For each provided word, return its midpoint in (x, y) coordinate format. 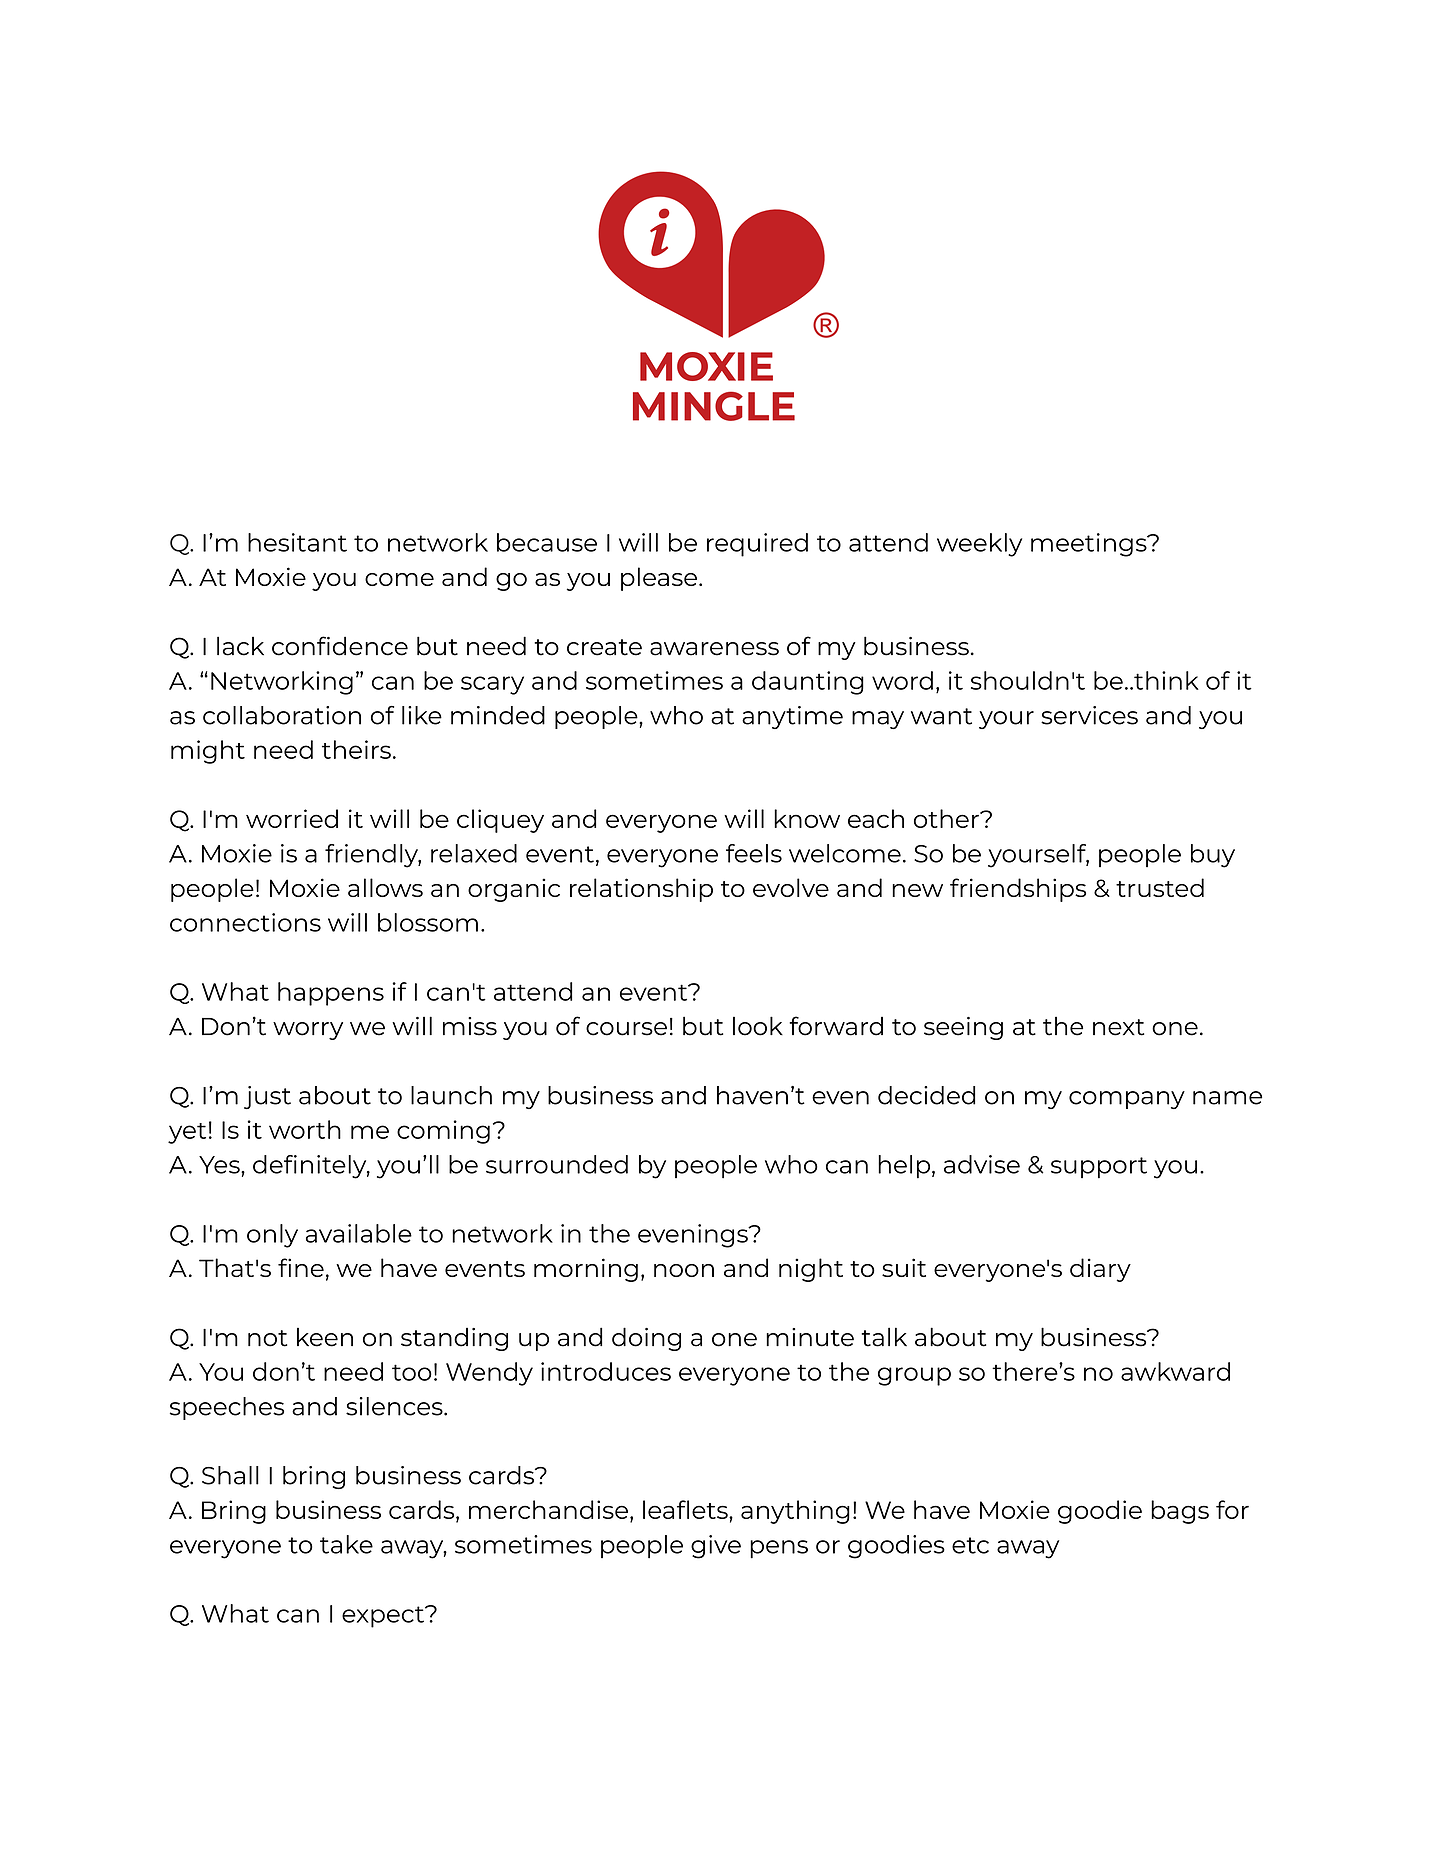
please (659, 579)
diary (1100, 1270)
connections (245, 922)
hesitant (297, 542)
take (346, 1544)
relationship (641, 890)
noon (684, 1270)
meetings (1090, 545)
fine (301, 1267)
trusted (1160, 887)
